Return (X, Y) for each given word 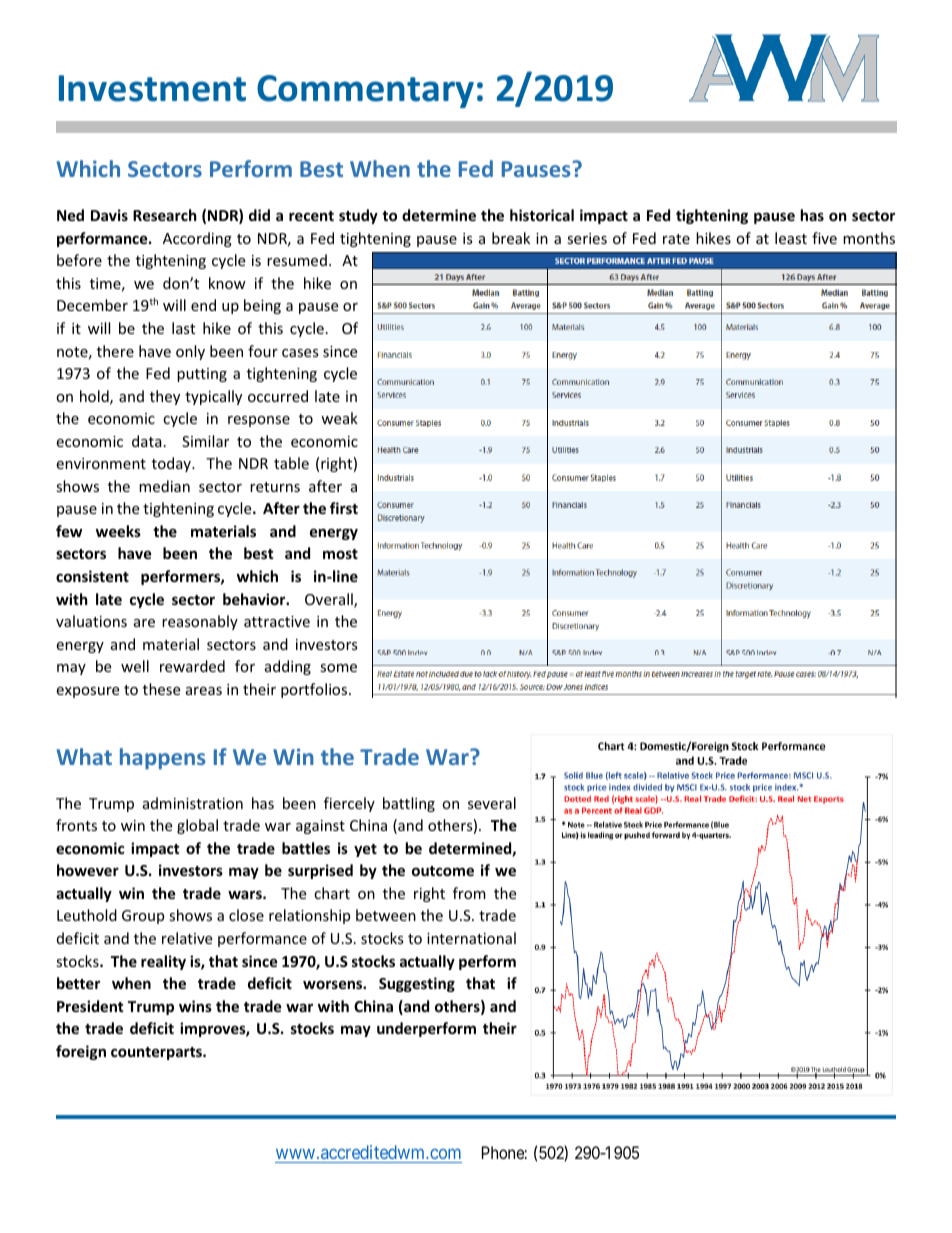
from (469, 893)
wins (195, 1006)
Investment (152, 88)
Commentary (365, 91)
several (492, 803)
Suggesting (417, 984)
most (340, 554)
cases (300, 353)
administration (193, 803)
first (344, 508)
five (824, 238)
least (791, 238)
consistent (92, 576)
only (190, 352)
